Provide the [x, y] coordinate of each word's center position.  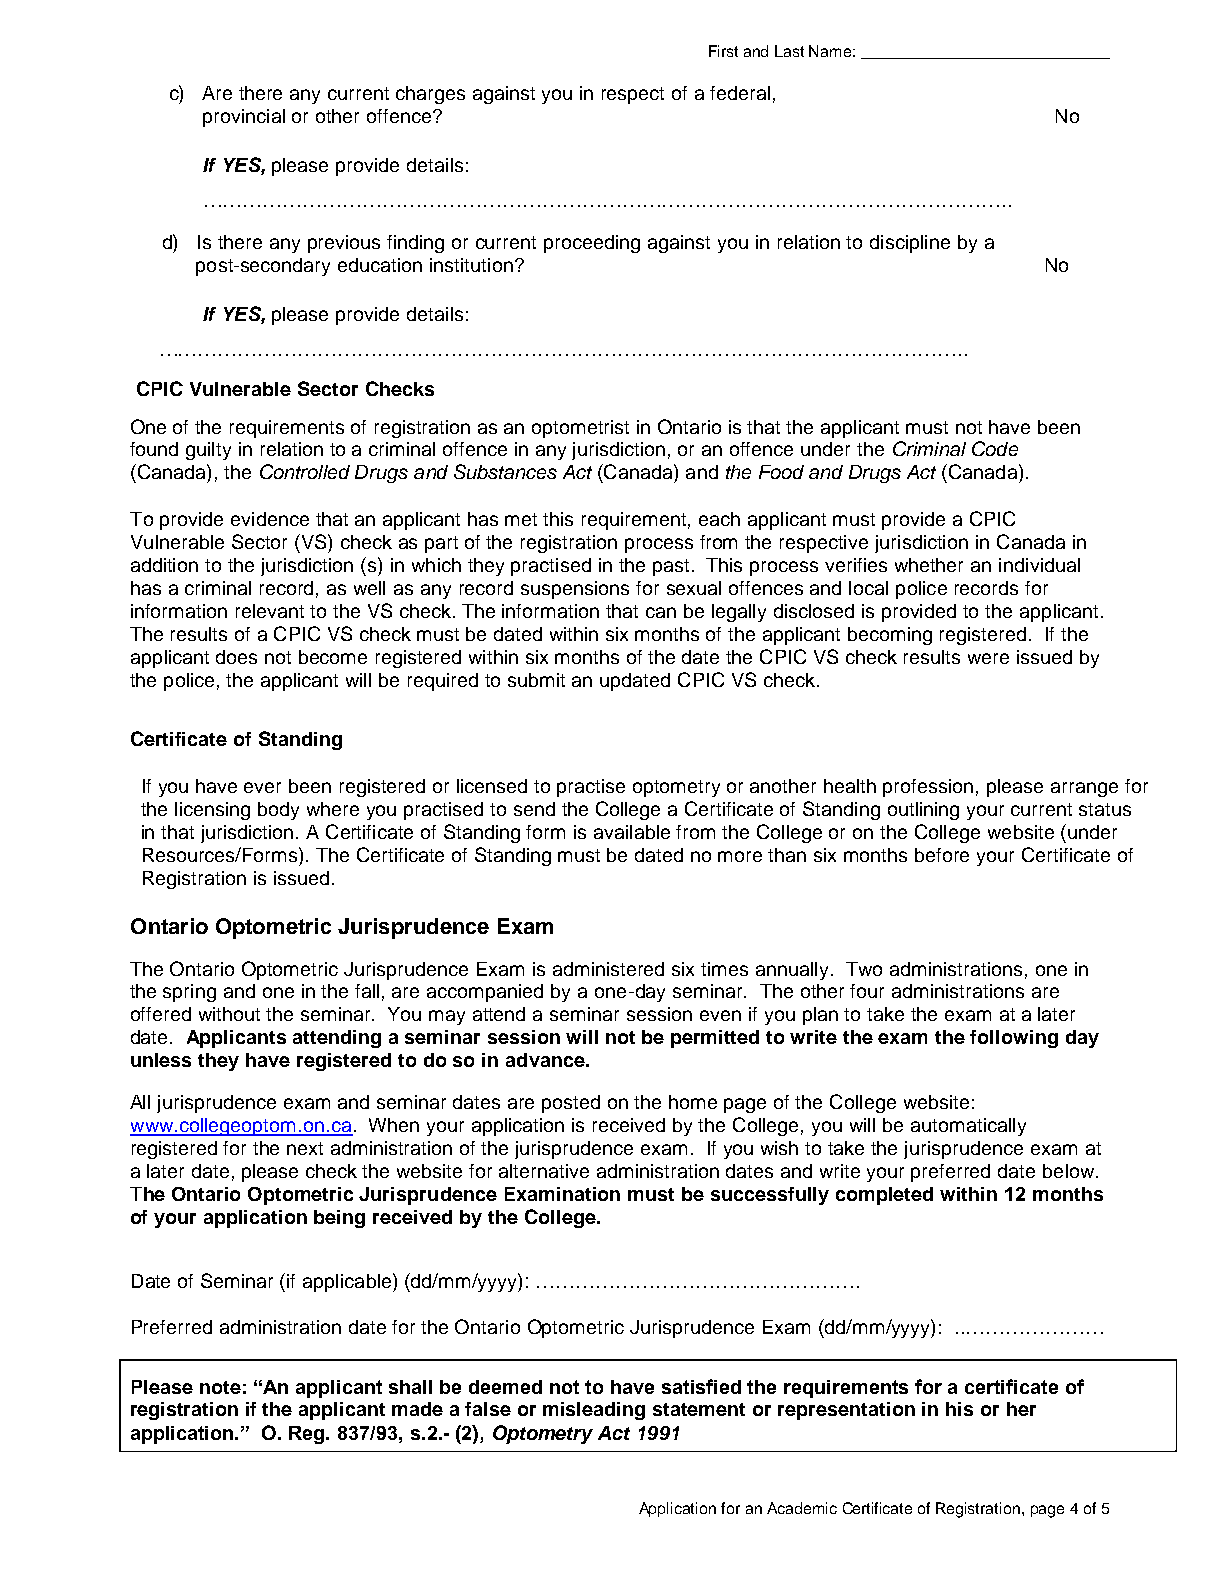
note [220, 1387]
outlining [923, 811]
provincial [244, 118]
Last [789, 51]
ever [262, 787]
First [723, 51]
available [632, 832]
